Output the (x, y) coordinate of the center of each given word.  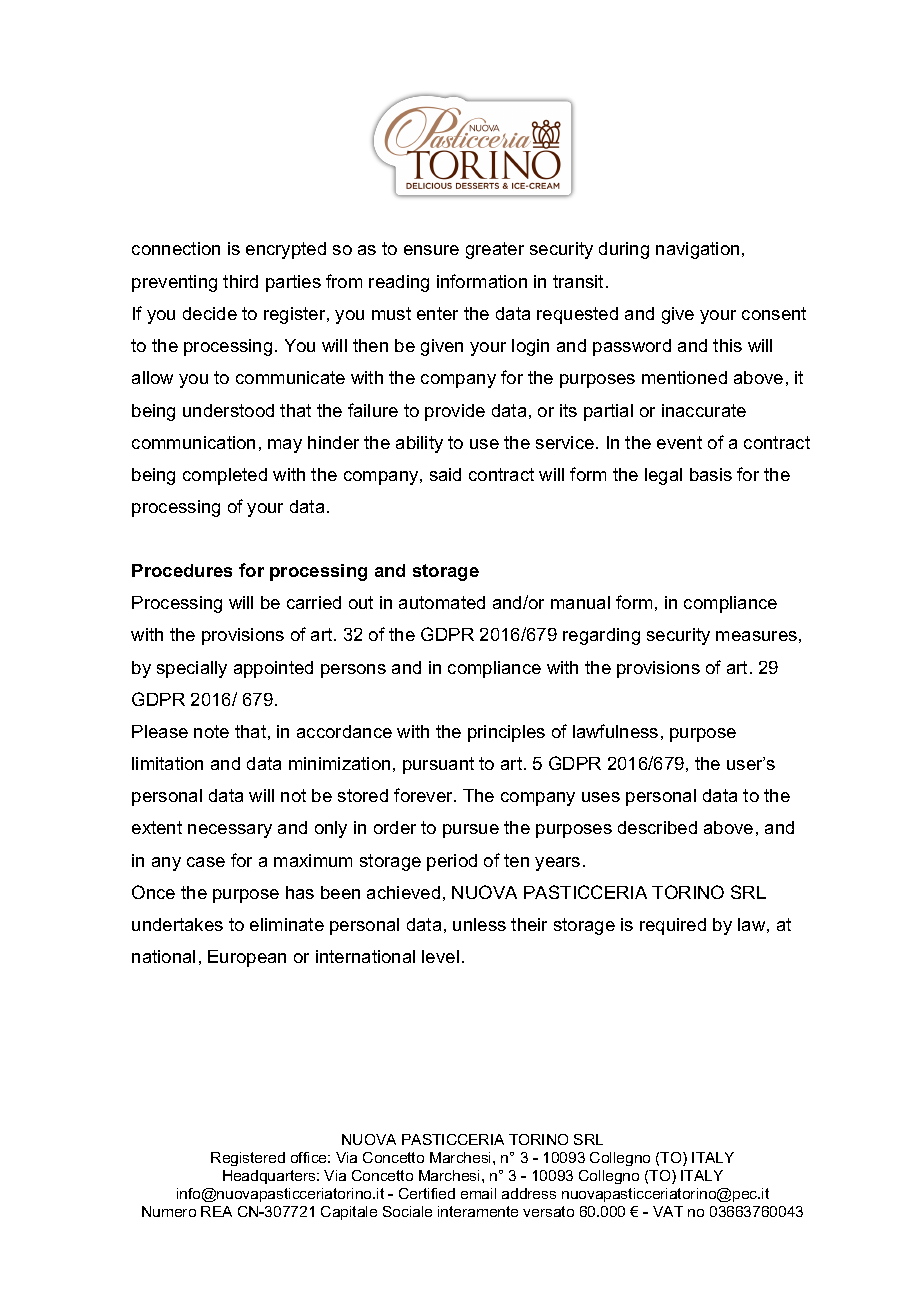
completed (225, 476)
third (240, 281)
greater (495, 250)
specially (192, 669)
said (445, 474)
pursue (471, 831)
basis (711, 474)
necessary (230, 831)
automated (442, 602)
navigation (697, 250)
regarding (601, 636)
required (673, 926)
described (657, 827)
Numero (169, 1211)
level (440, 956)
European (247, 958)
